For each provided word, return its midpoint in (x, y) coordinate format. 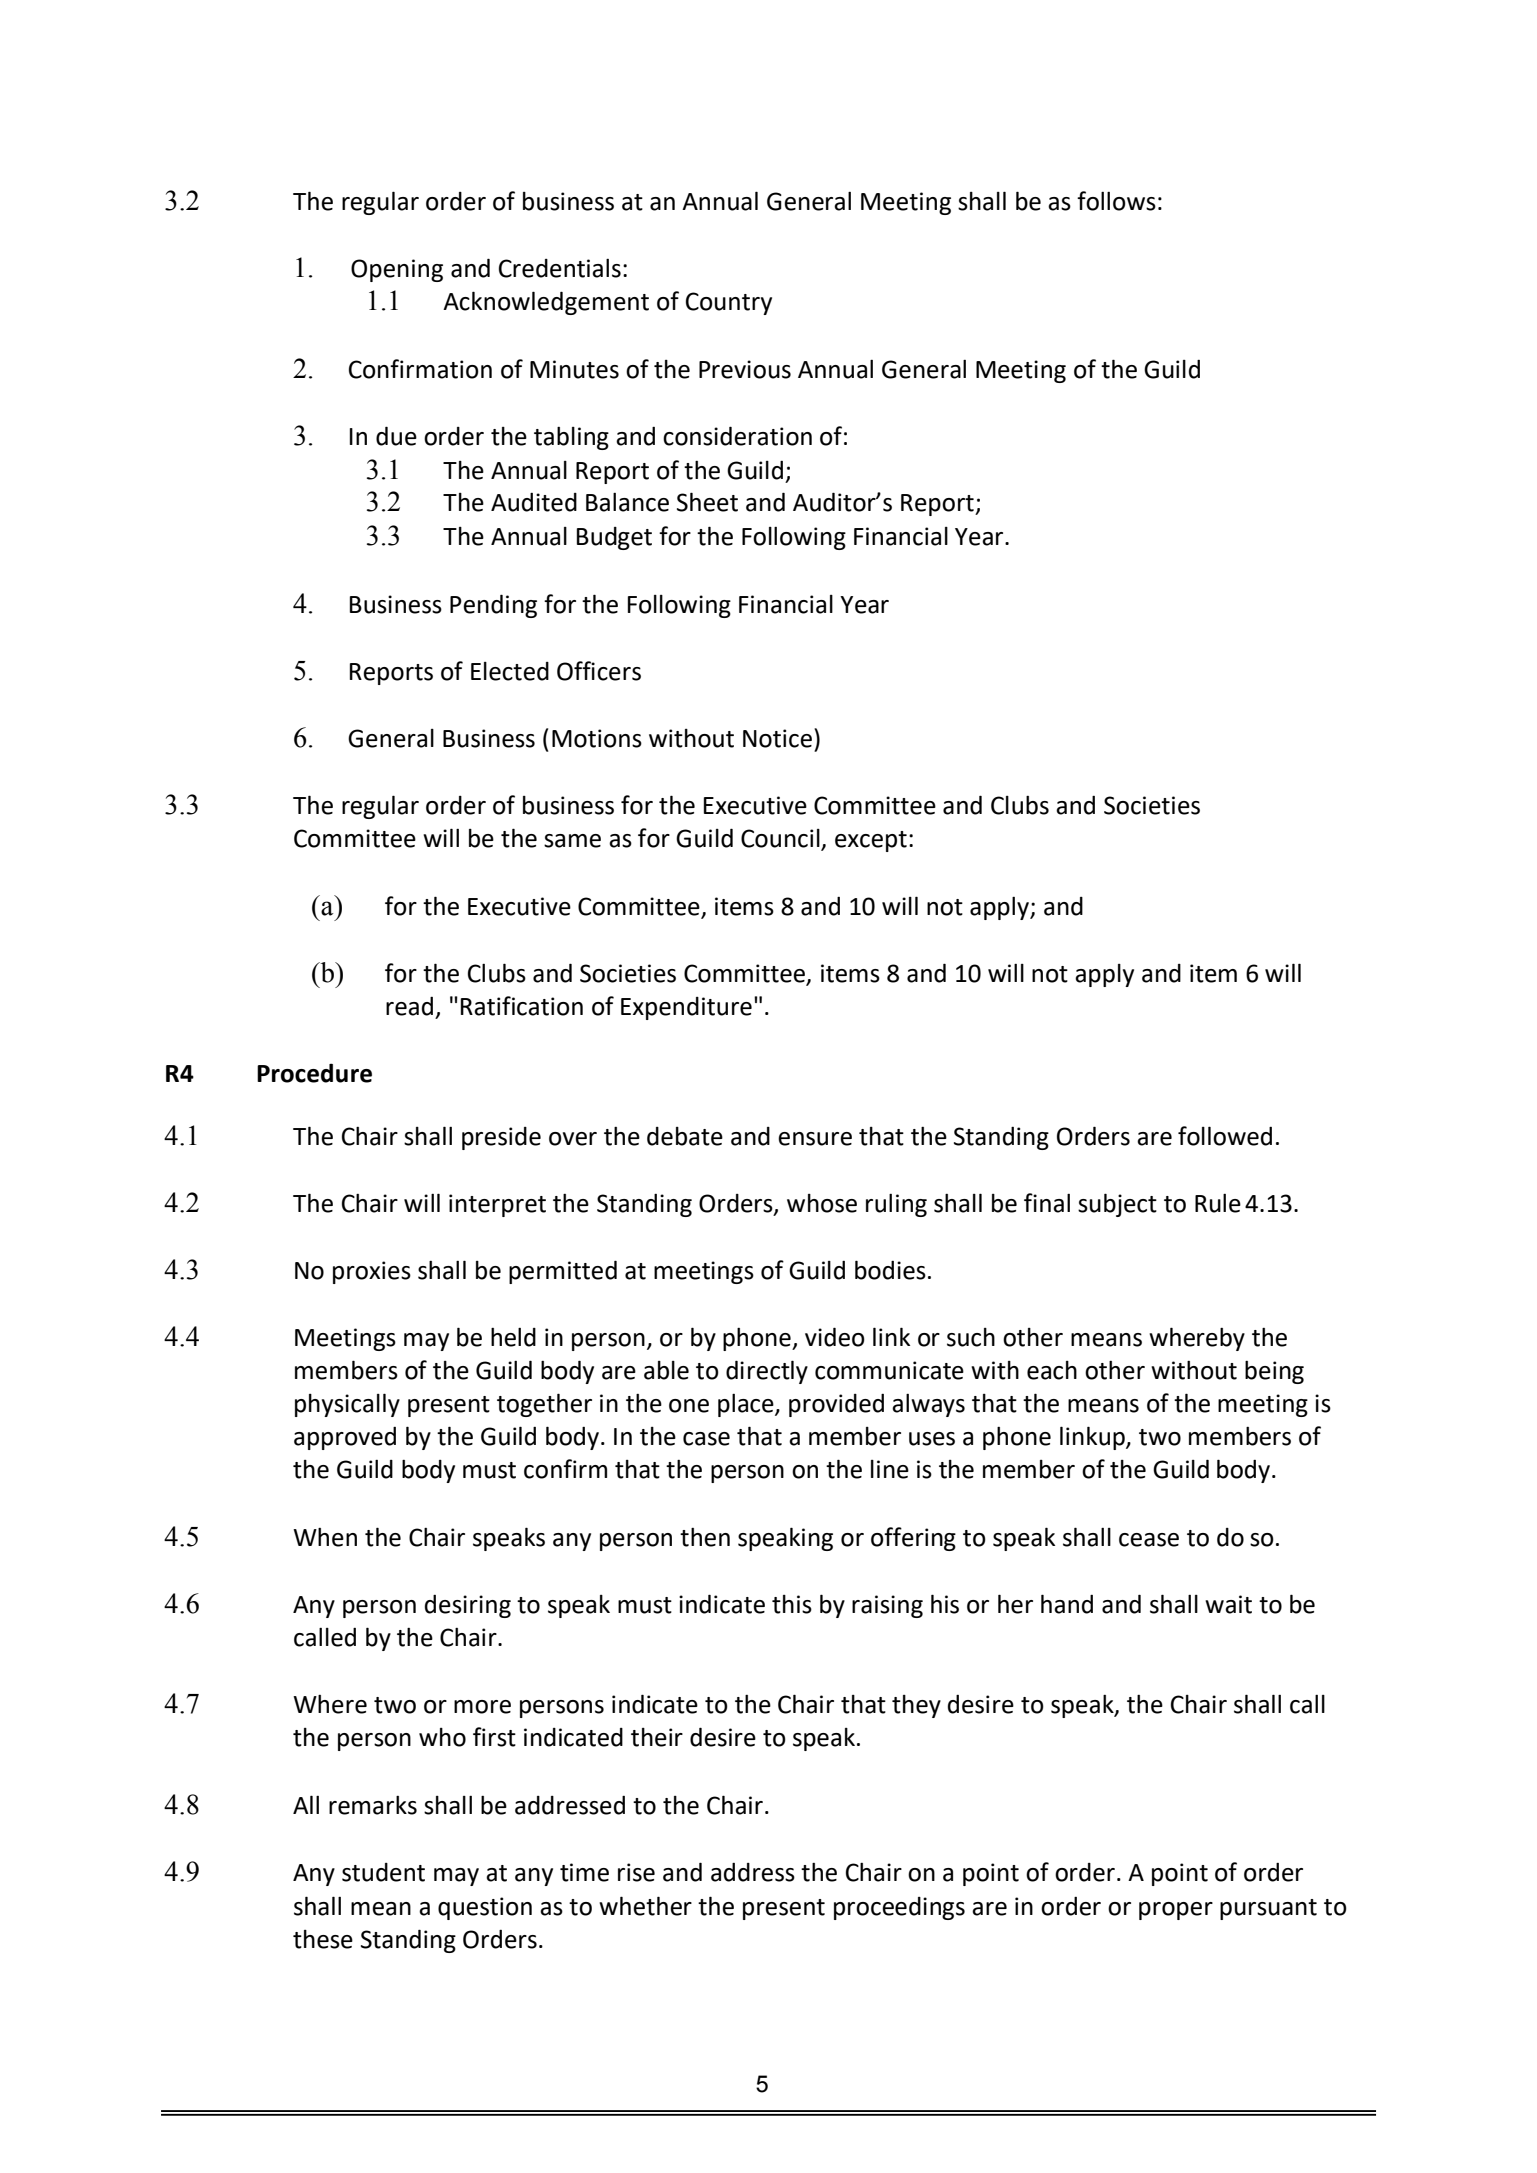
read (409, 1006)
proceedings (899, 1908)
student (383, 1872)
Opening (397, 270)
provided (836, 1405)
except (871, 841)
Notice (777, 738)
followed (1225, 1136)
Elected (510, 671)
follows (1116, 201)
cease (1149, 1540)
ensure (815, 1139)
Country (729, 303)
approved (345, 1438)
